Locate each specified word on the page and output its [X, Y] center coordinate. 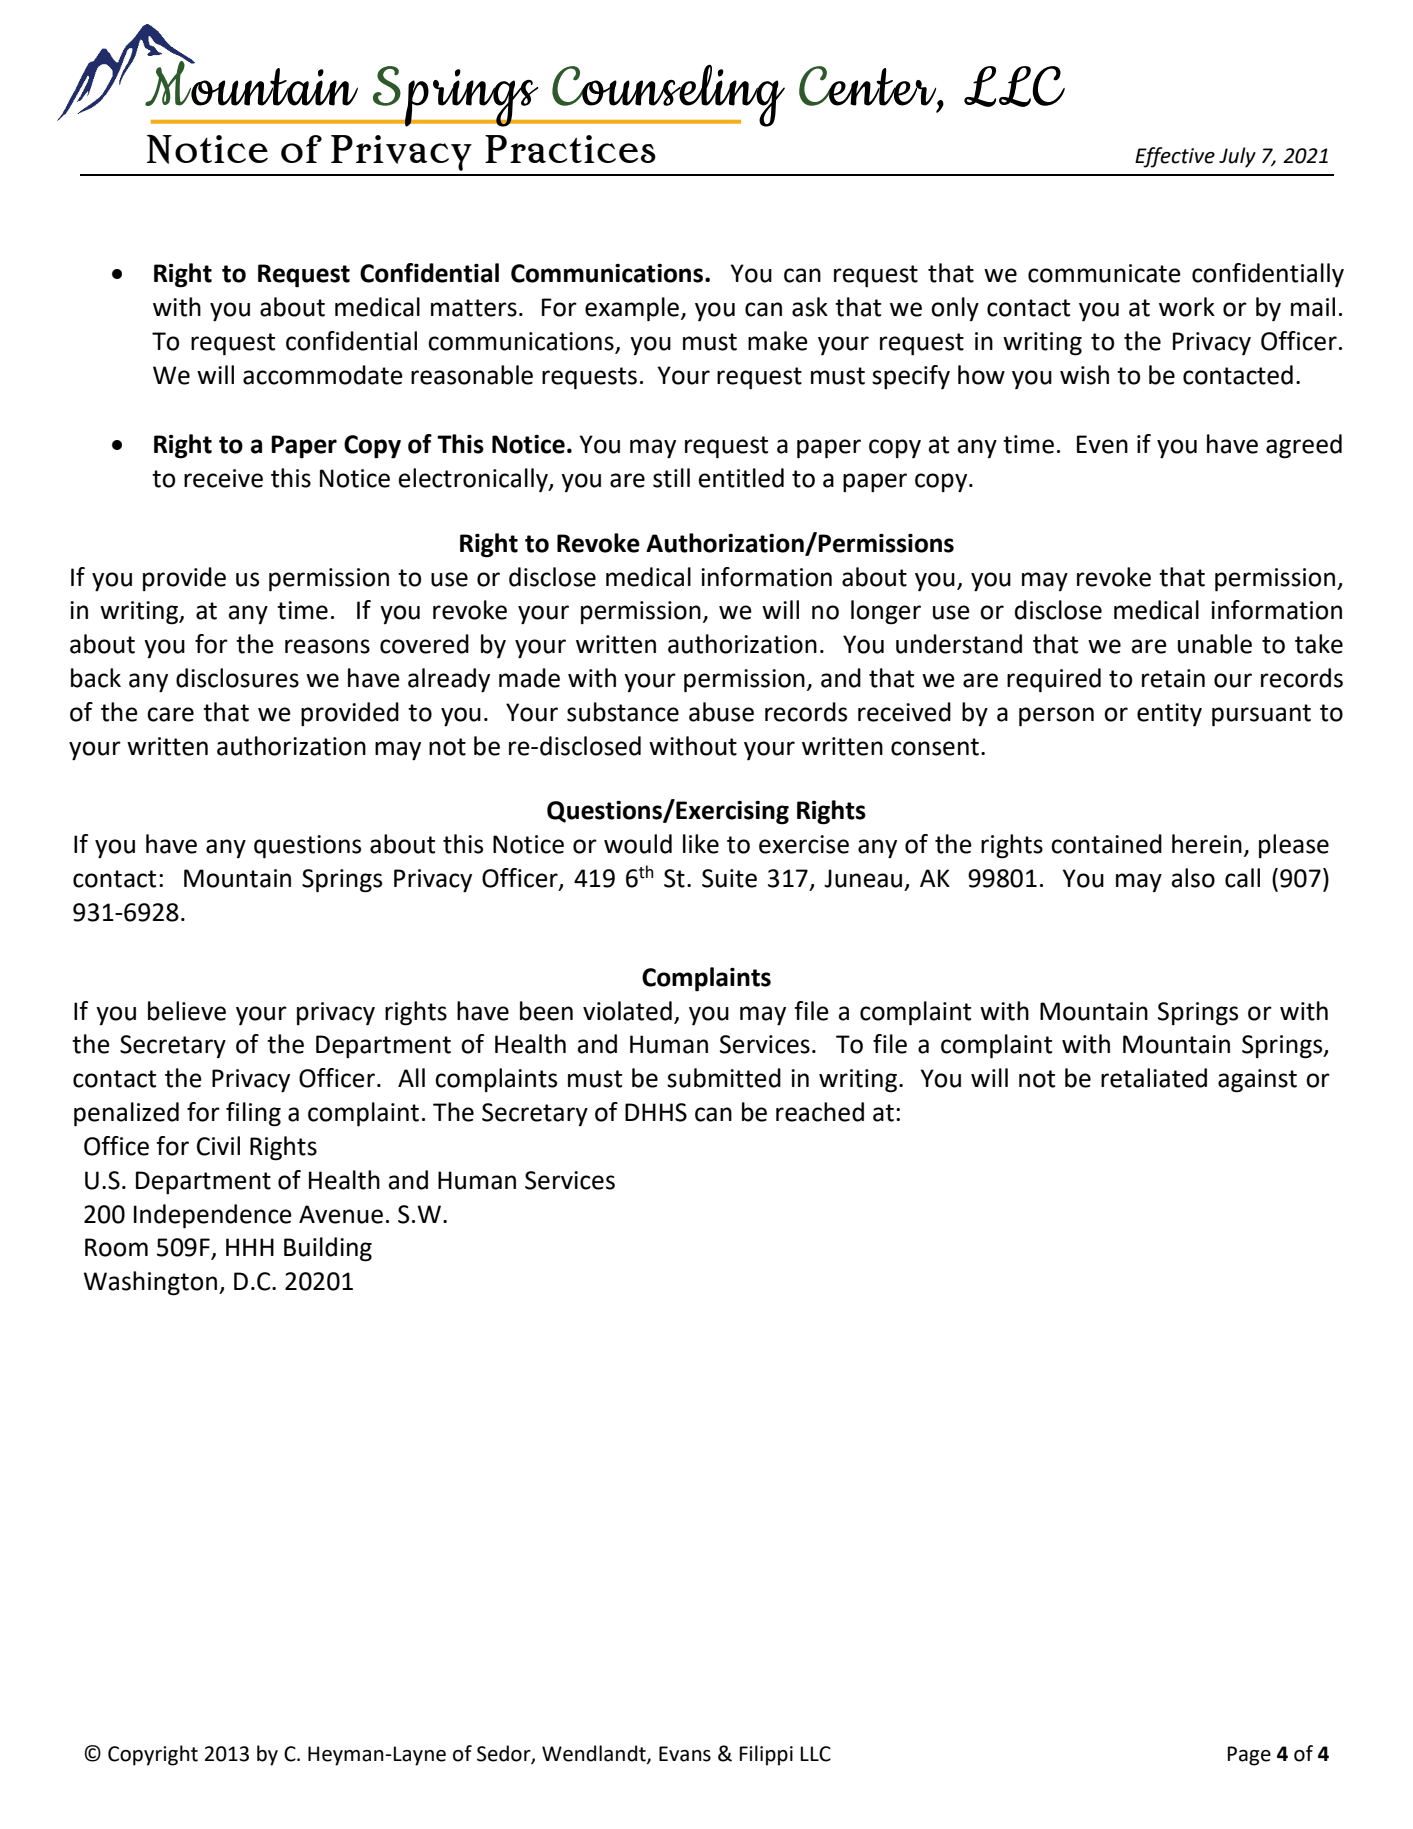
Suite [729, 878]
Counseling [667, 95]
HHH [250, 1247]
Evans [685, 1754]
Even [1102, 444]
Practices [570, 149]
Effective [1175, 157]
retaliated [1154, 1078]
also [1193, 878]
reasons [327, 646]
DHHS [656, 1112]
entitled [741, 478]
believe [187, 1011]
